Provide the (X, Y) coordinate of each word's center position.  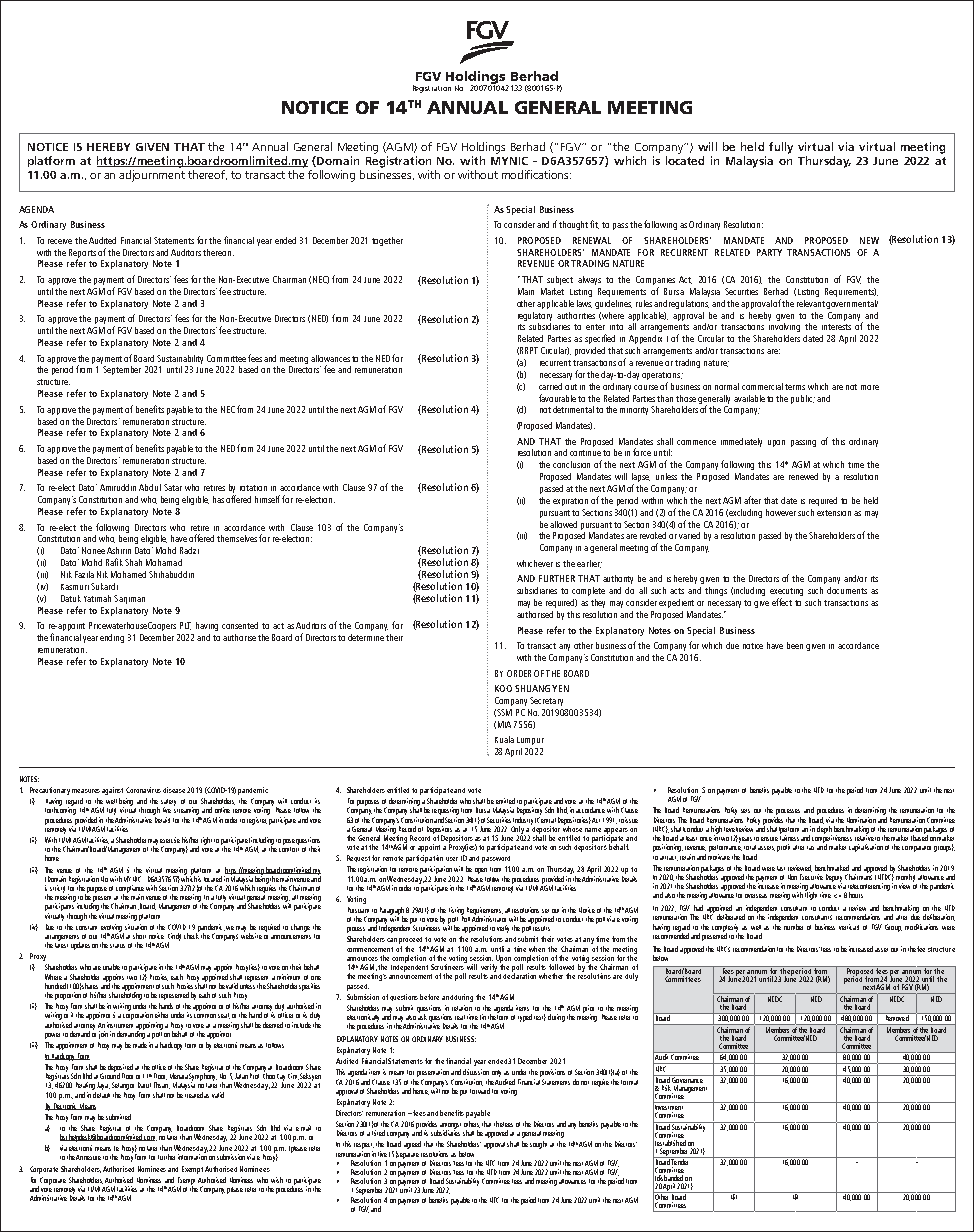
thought (573, 225)
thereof (207, 175)
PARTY (769, 252)
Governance (688, 1080)
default (101, 1093)
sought (538, 1145)
